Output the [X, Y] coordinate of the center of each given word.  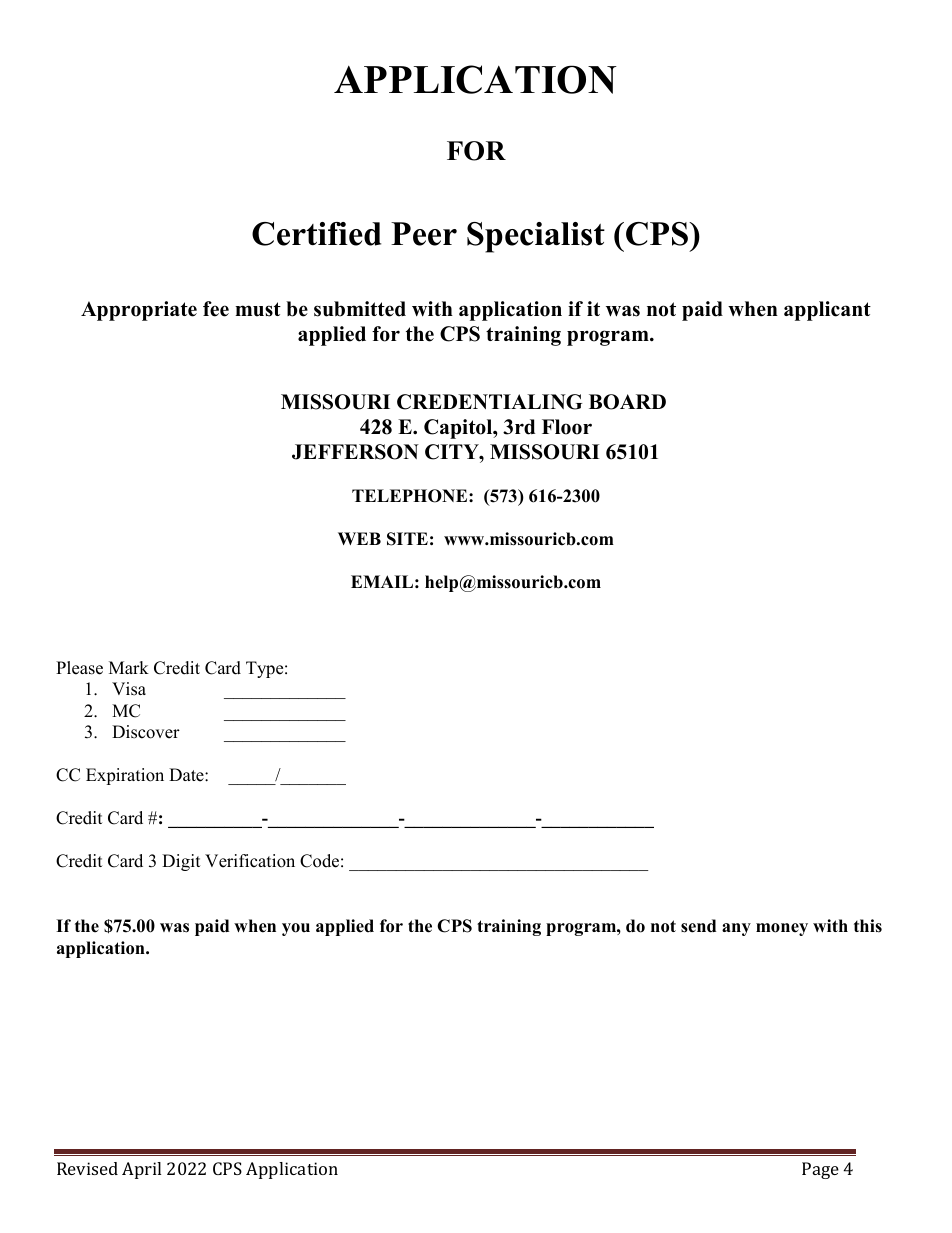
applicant [827, 311]
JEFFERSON [355, 452]
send [698, 926]
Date [187, 775]
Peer [424, 234]
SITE [407, 539]
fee [216, 309]
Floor [567, 427]
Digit [181, 862]
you [296, 929]
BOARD [627, 402]
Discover [146, 732]
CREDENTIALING [489, 402]
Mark [129, 667]
